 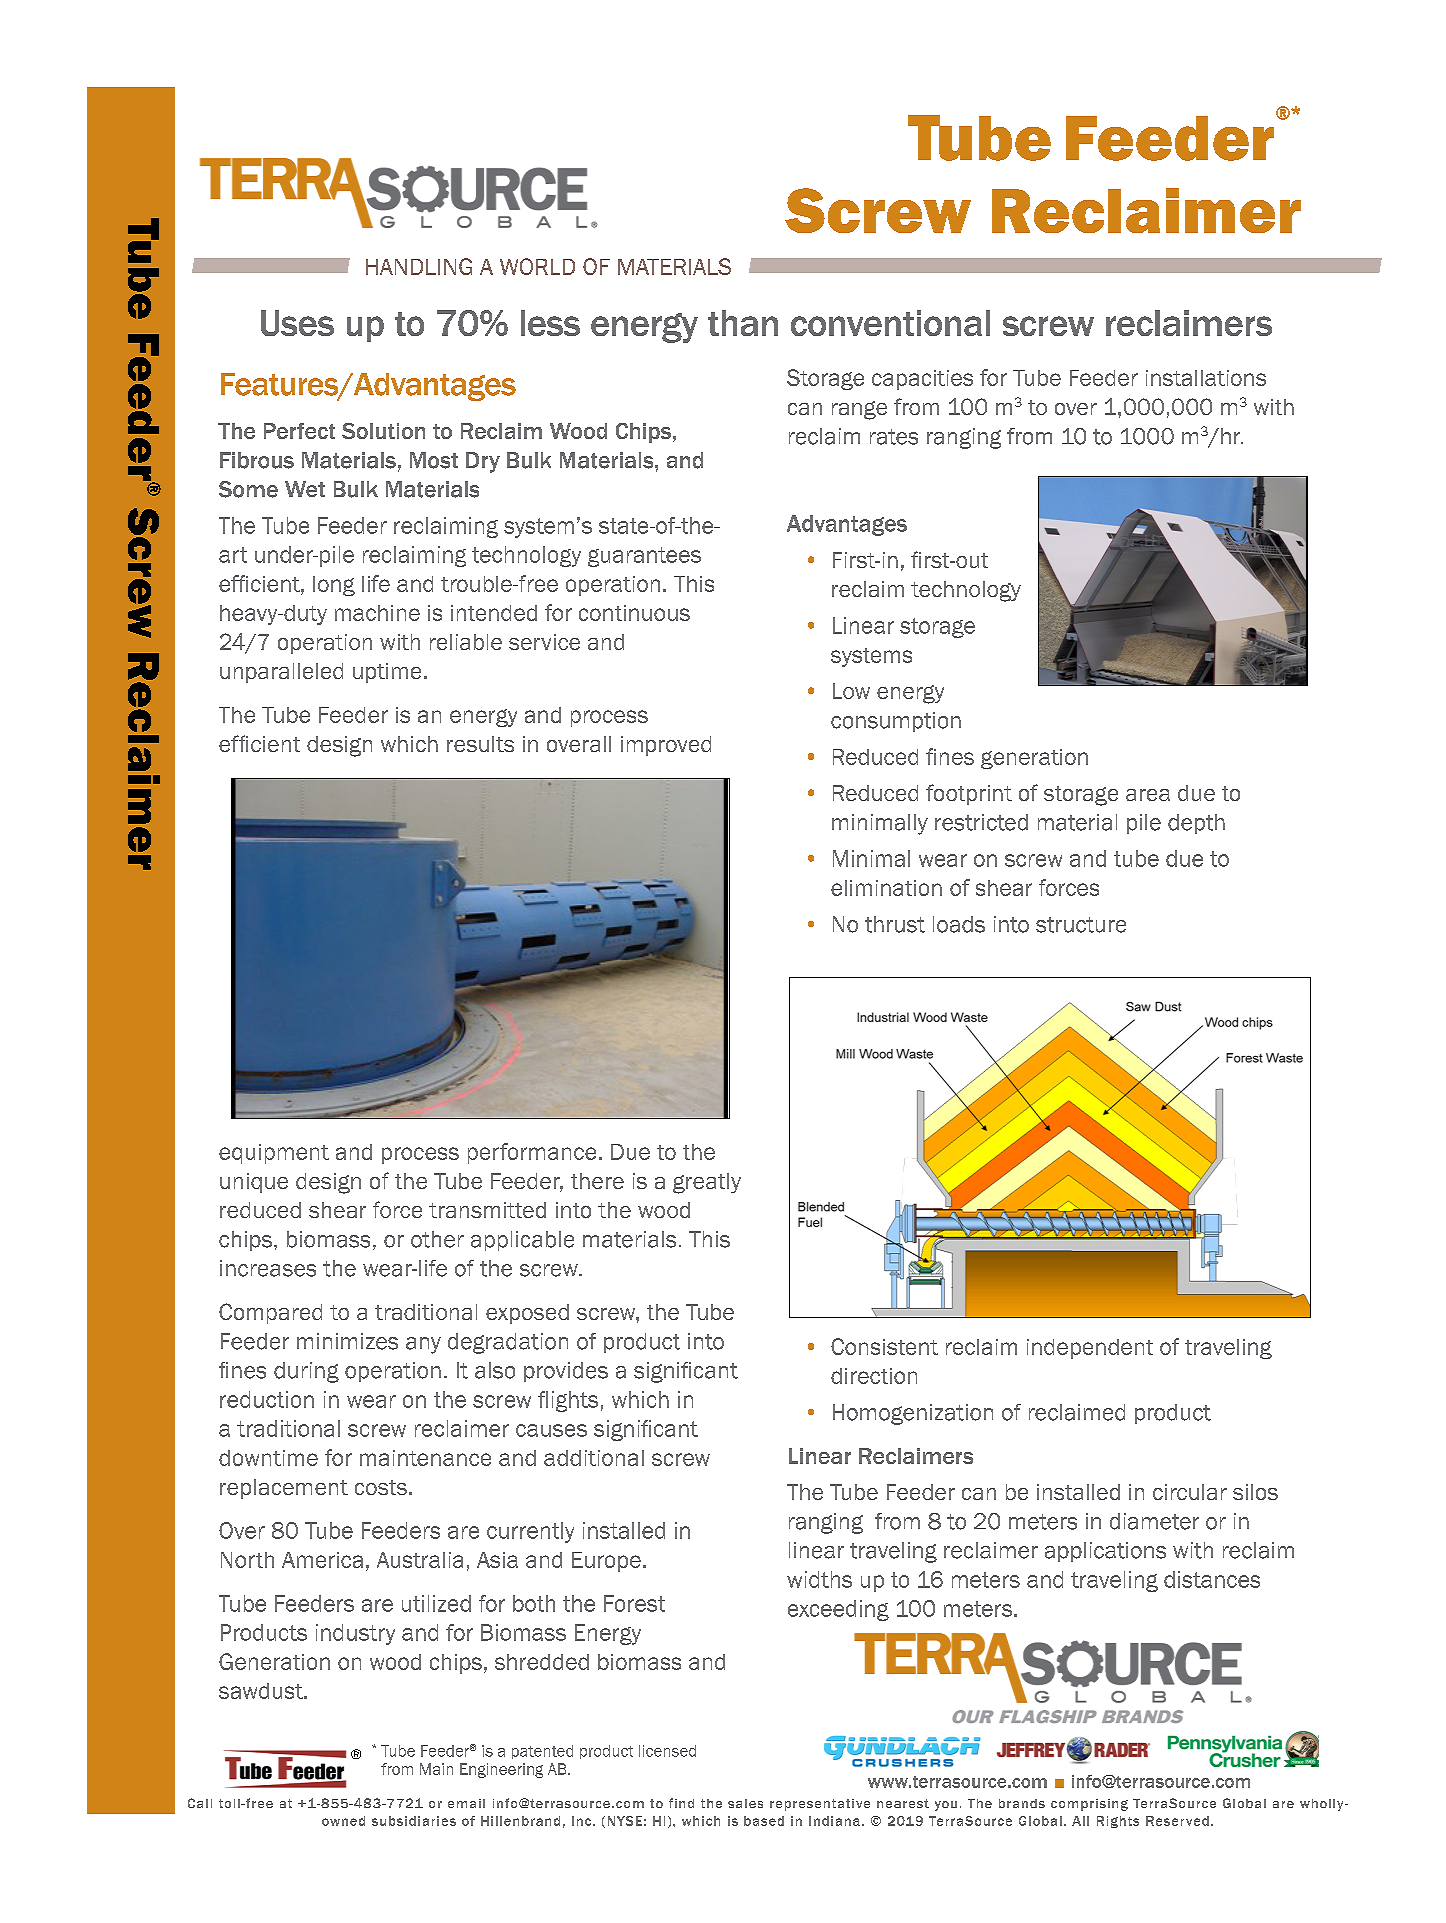 What do you see at coordinates (1206, 378) in the image?
I see `installations` at bounding box center [1206, 378].
